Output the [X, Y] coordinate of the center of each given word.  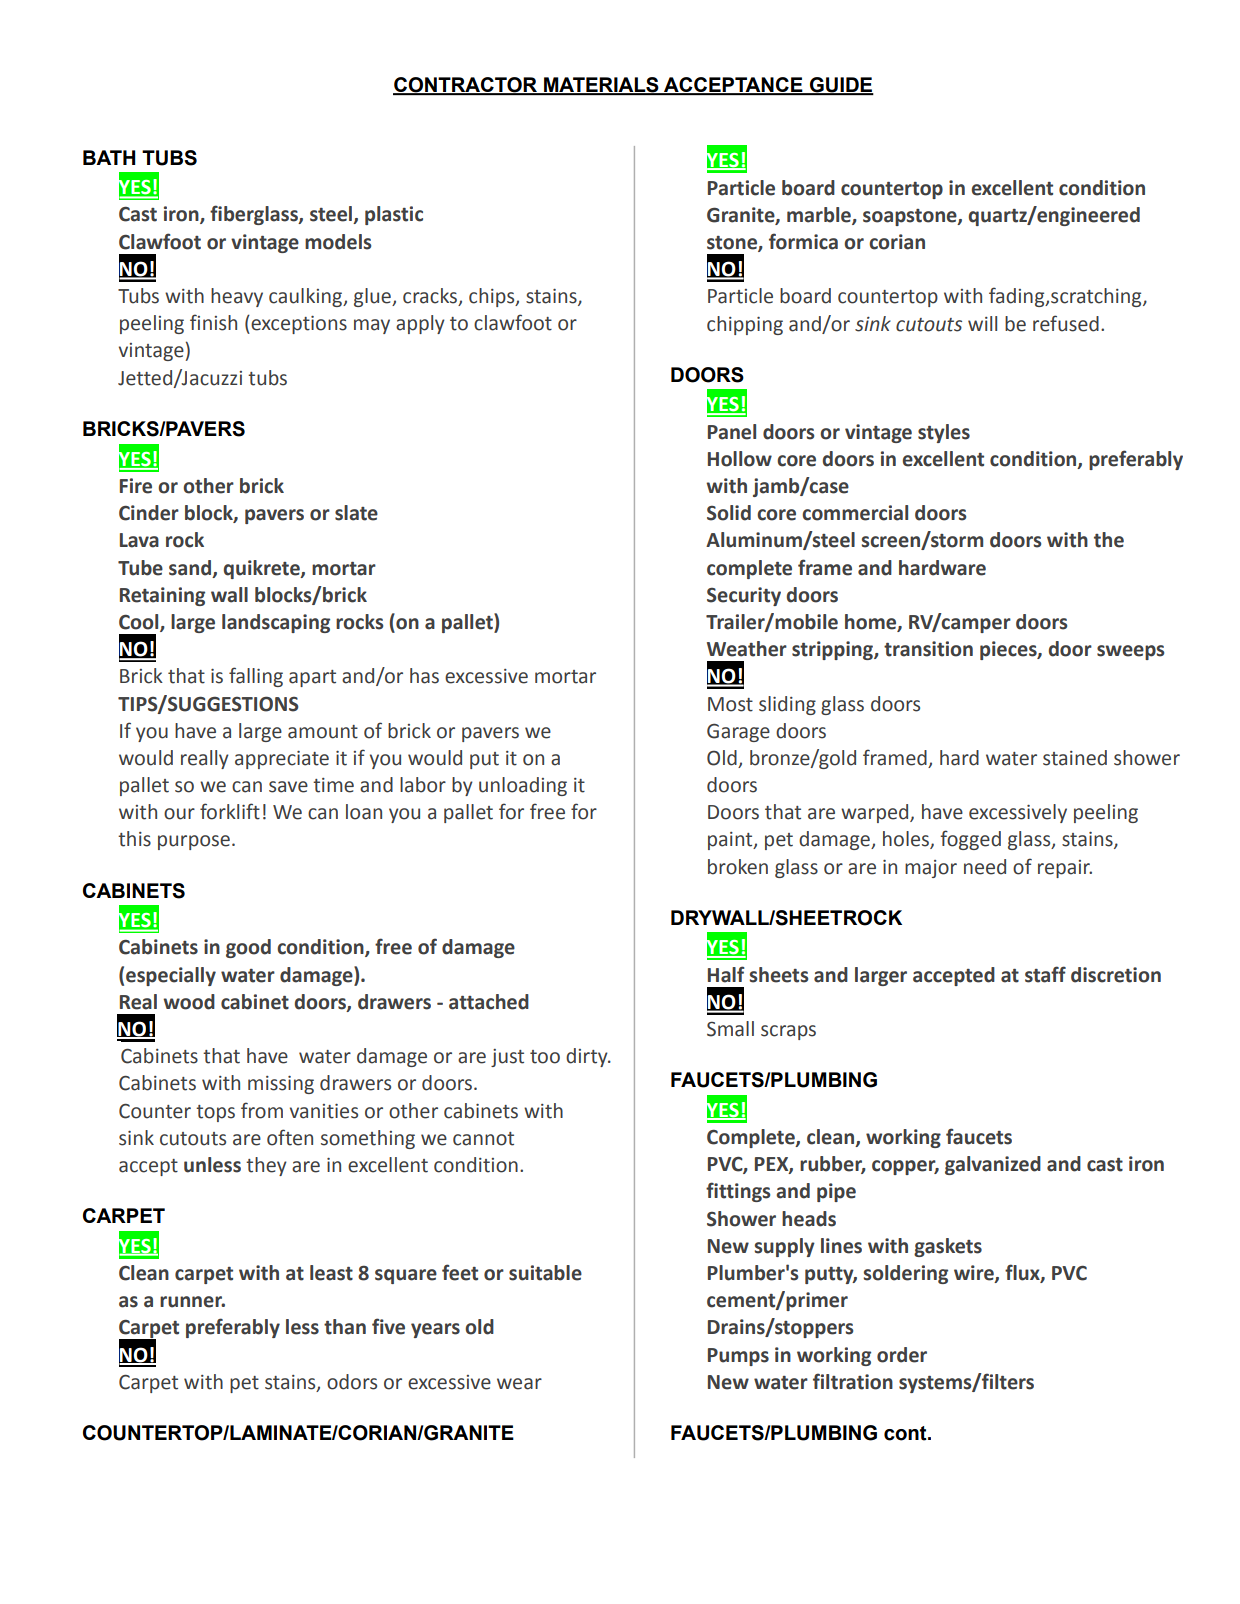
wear [519, 1384]
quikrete [263, 569]
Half [726, 974]
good [248, 948]
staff [1045, 974]
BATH [109, 157]
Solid [729, 513]
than [345, 1327]
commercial [855, 513]
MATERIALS [601, 86]
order [902, 1355]
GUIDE [841, 86]
